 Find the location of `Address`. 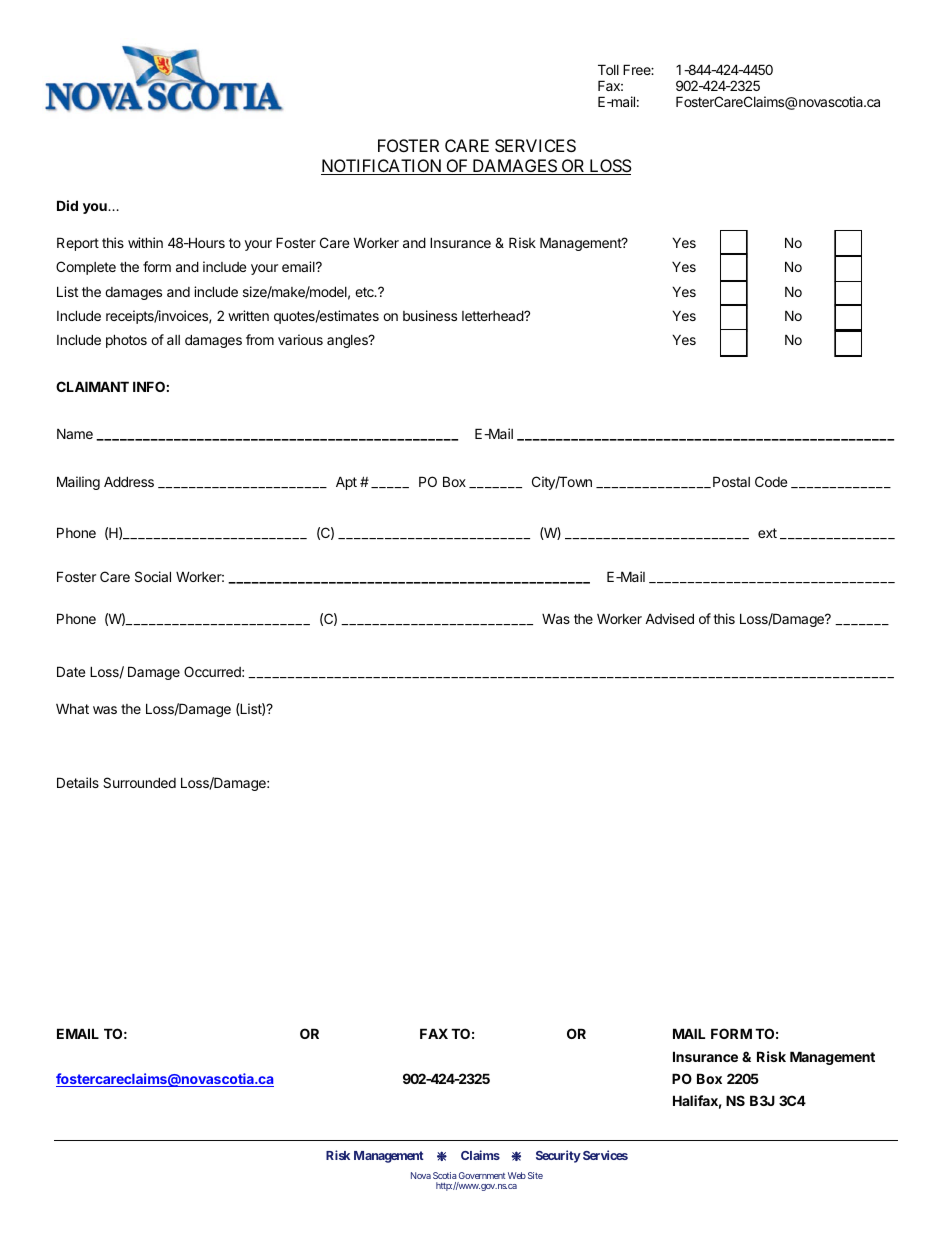

Address is located at coordinates (129, 481).
